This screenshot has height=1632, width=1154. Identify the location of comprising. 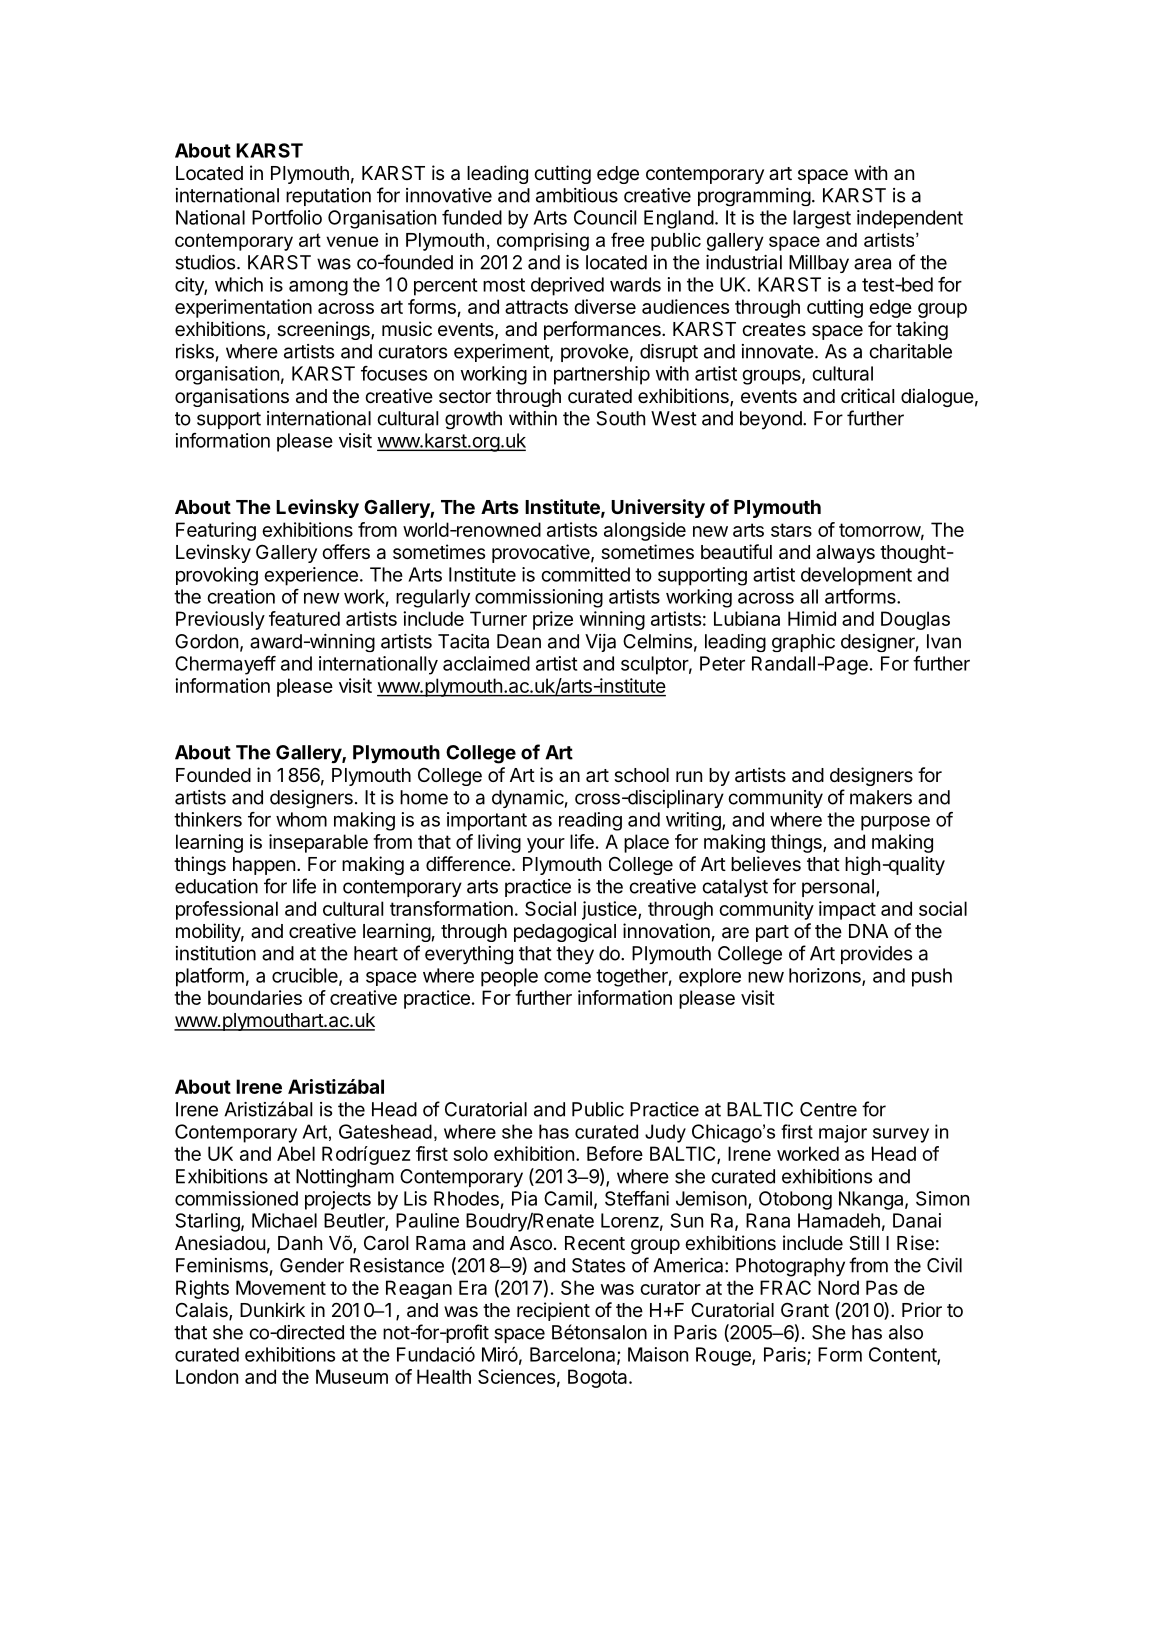
(543, 242).
